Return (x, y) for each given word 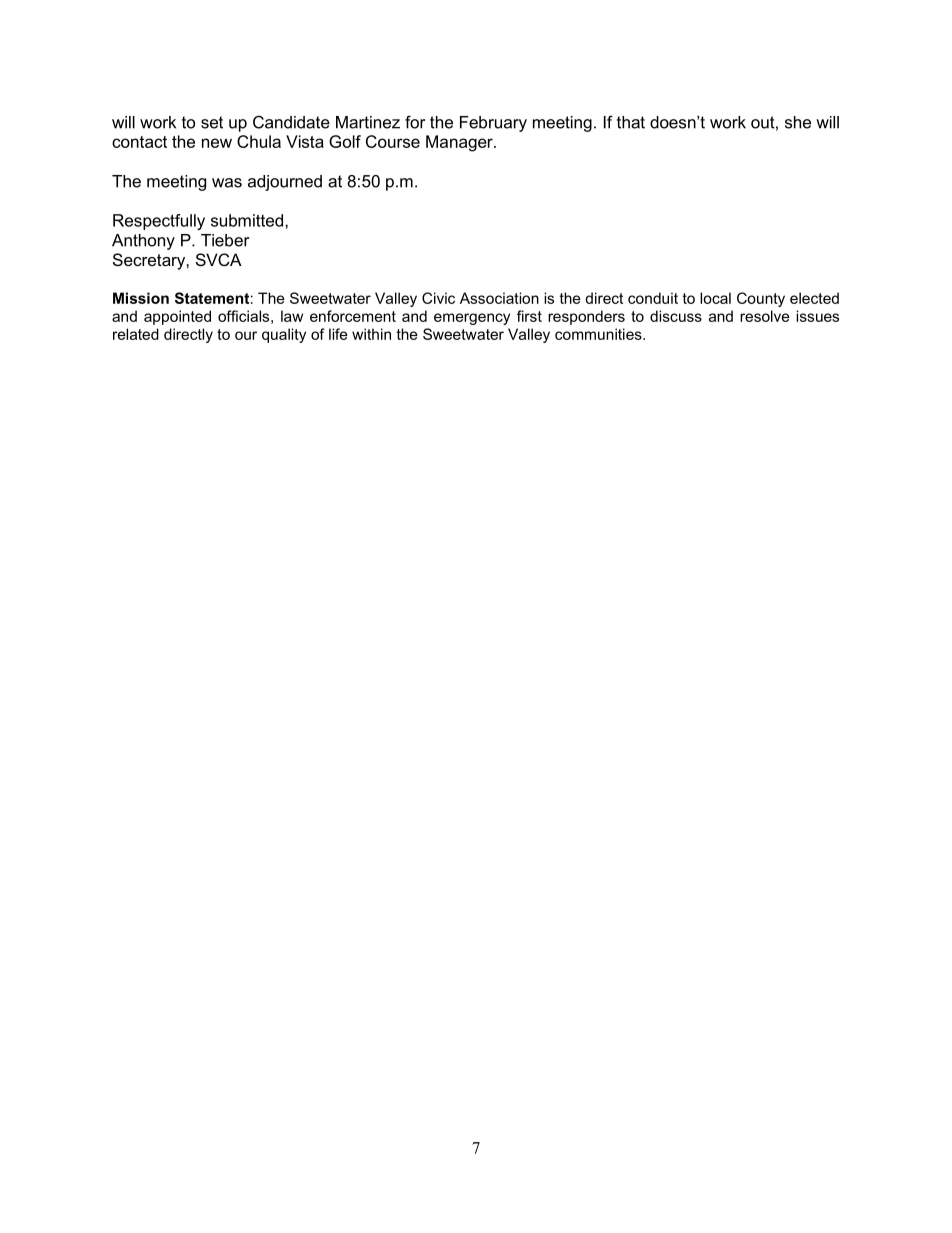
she (798, 122)
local (715, 298)
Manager (460, 143)
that (631, 122)
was (227, 183)
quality (284, 335)
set (212, 122)
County (761, 299)
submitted (248, 220)
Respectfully (159, 222)
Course (393, 141)
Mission (141, 298)
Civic (438, 298)
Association (499, 298)
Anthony (143, 242)
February (493, 124)
